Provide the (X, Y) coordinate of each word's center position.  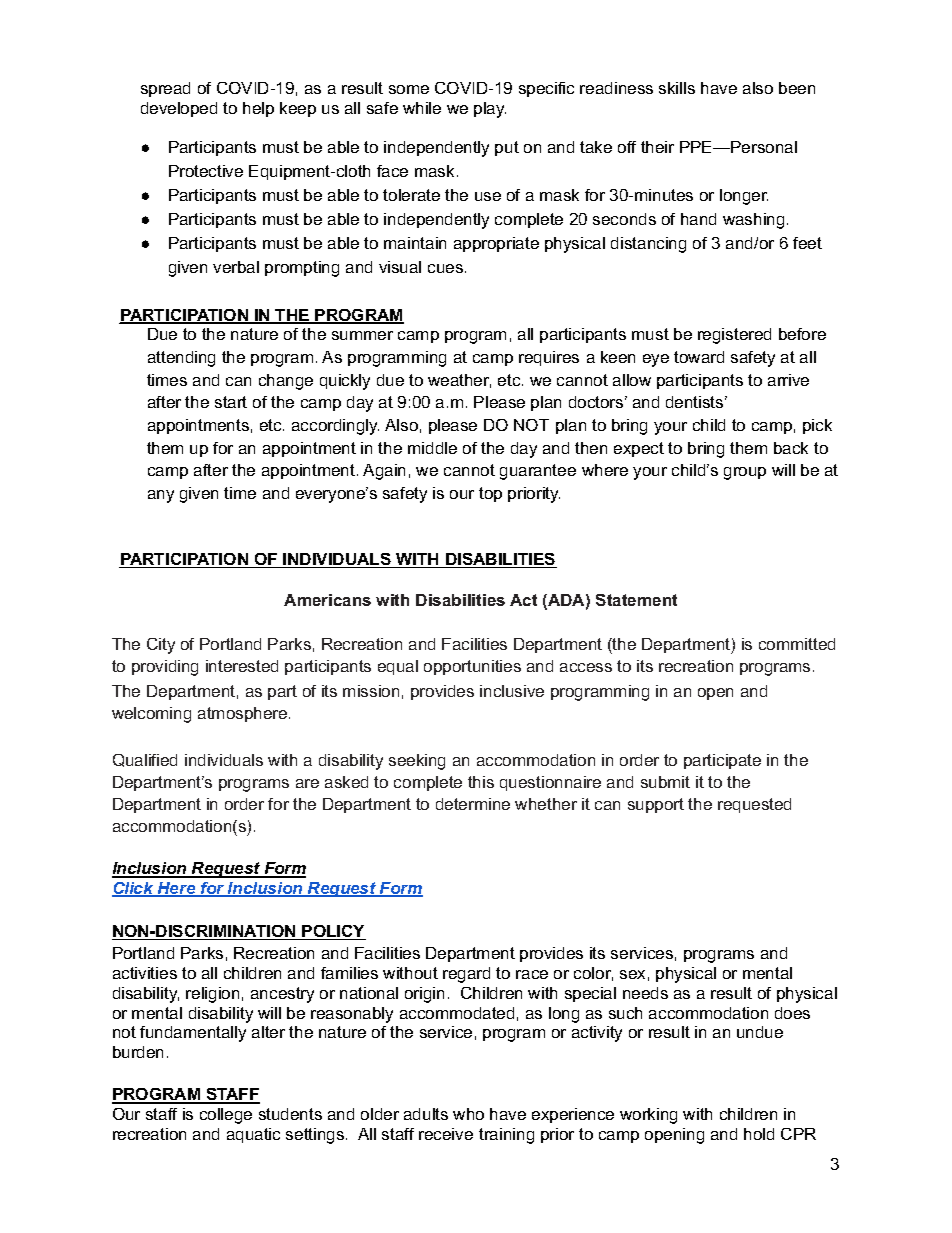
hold (759, 1134)
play (490, 110)
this (481, 782)
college (226, 1116)
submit (665, 782)
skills (677, 88)
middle (432, 448)
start (231, 402)
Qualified (145, 760)
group (745, 473)
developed (179, 109)
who (468, 1114)
